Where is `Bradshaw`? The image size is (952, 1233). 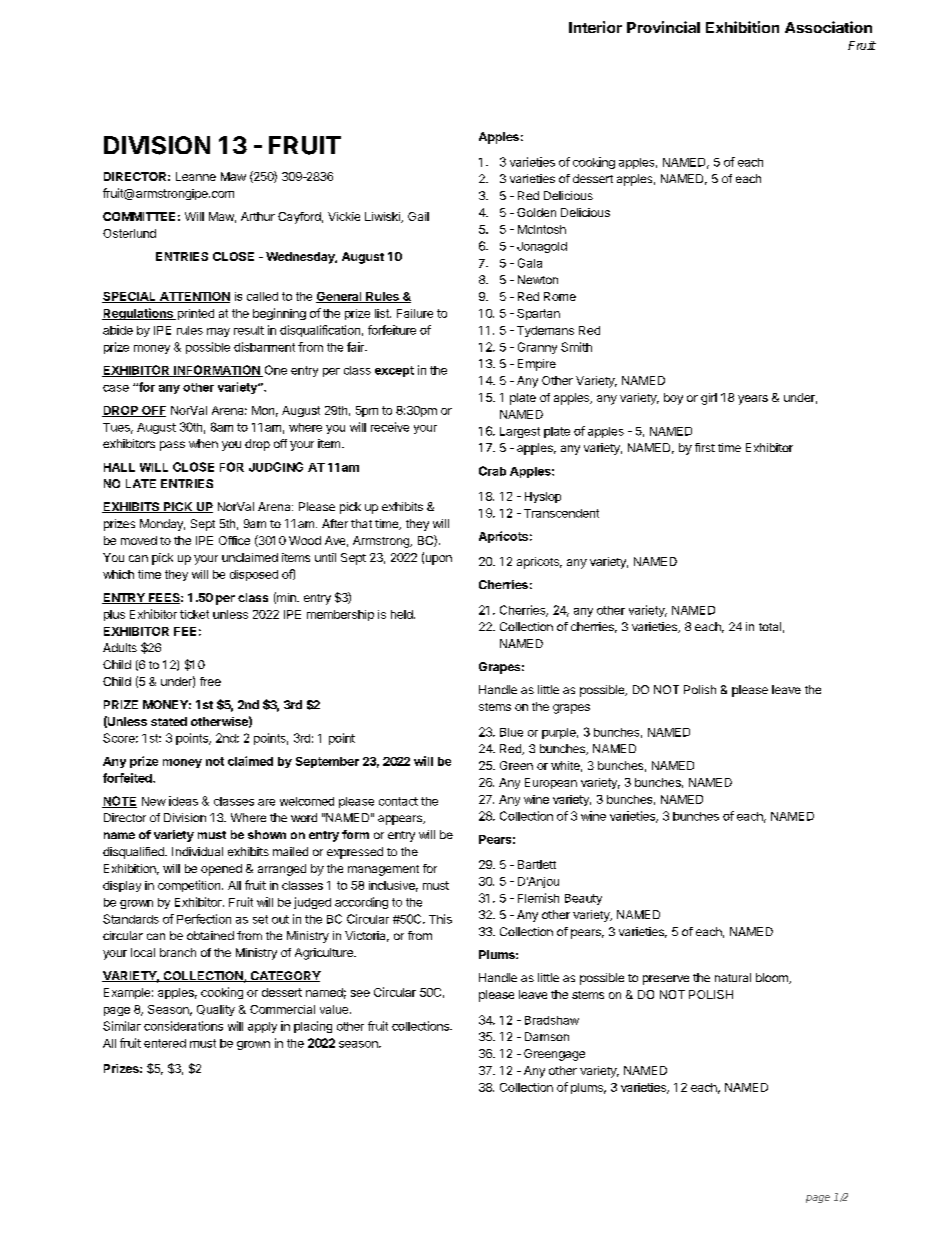
Bradshaw is located at coordinates (552, 1020).
